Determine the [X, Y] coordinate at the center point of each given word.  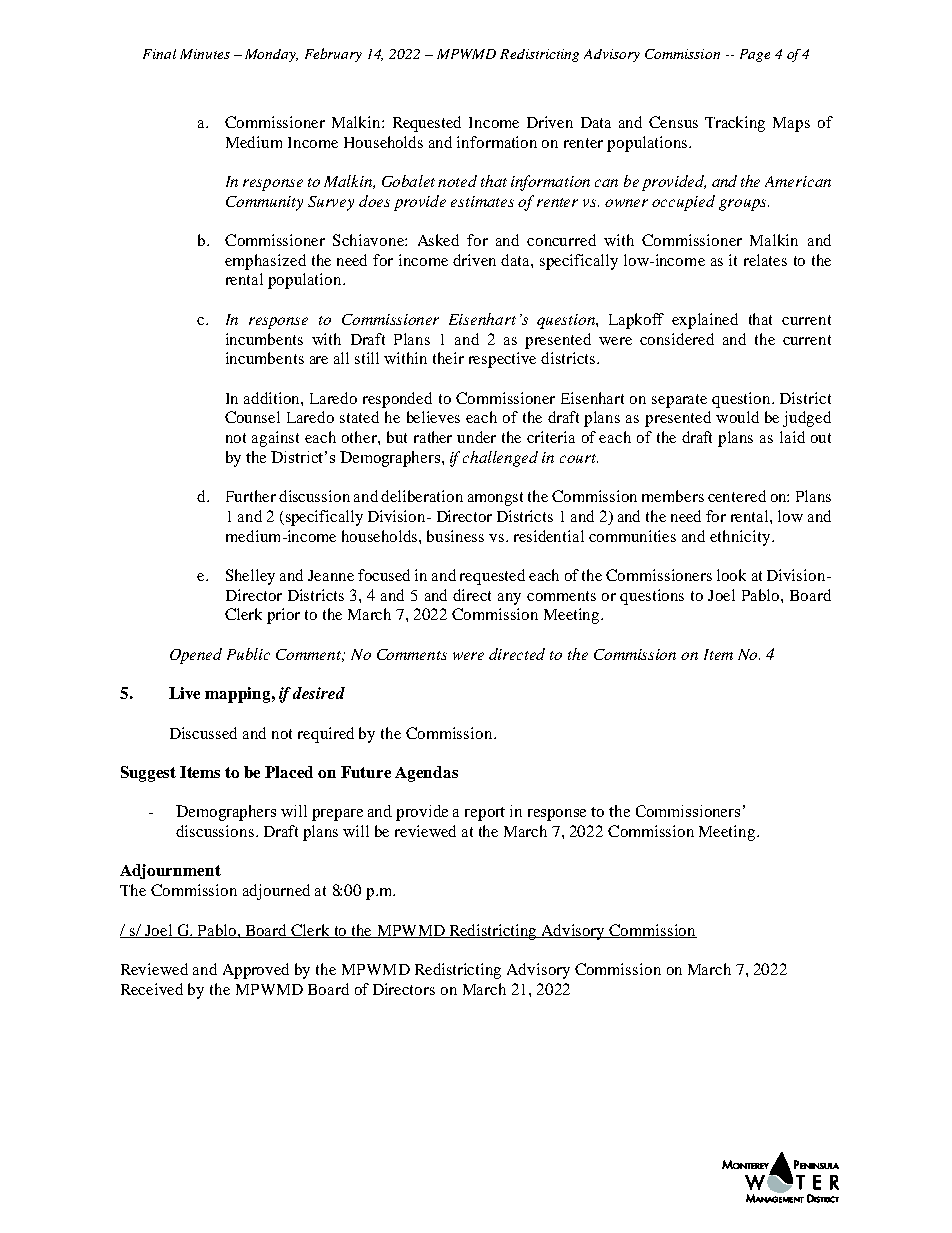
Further [251, 496]
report [485, 814]
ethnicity [741, 538]
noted [457, 181]
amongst [495, 499]
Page [755, 55]
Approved [256, 971]
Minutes [205, 54]
